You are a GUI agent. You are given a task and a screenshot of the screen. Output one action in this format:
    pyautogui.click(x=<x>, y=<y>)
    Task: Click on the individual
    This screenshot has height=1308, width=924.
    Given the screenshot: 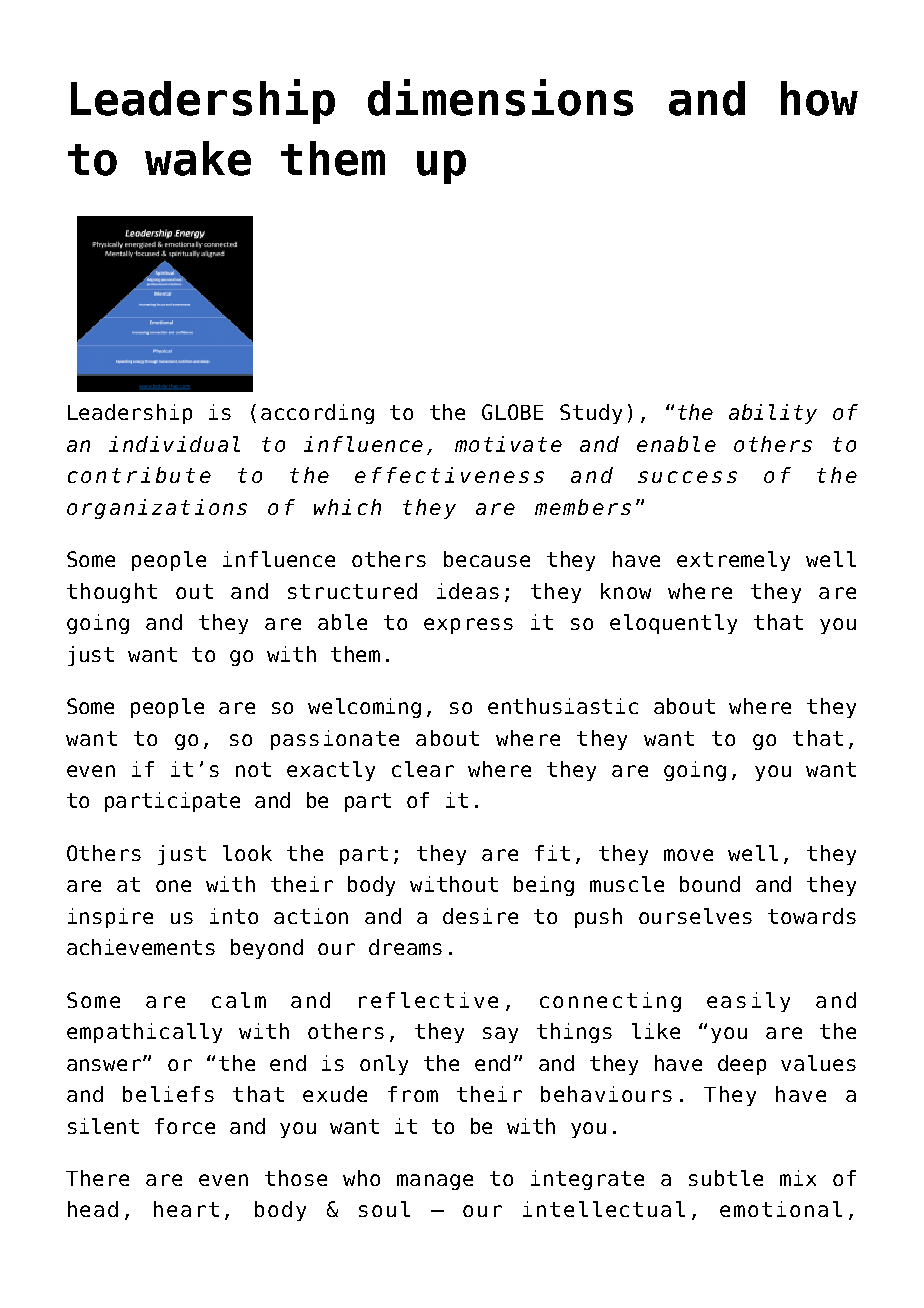 What is the action you would take?
    pyautogui.click(x=174, y=444)
